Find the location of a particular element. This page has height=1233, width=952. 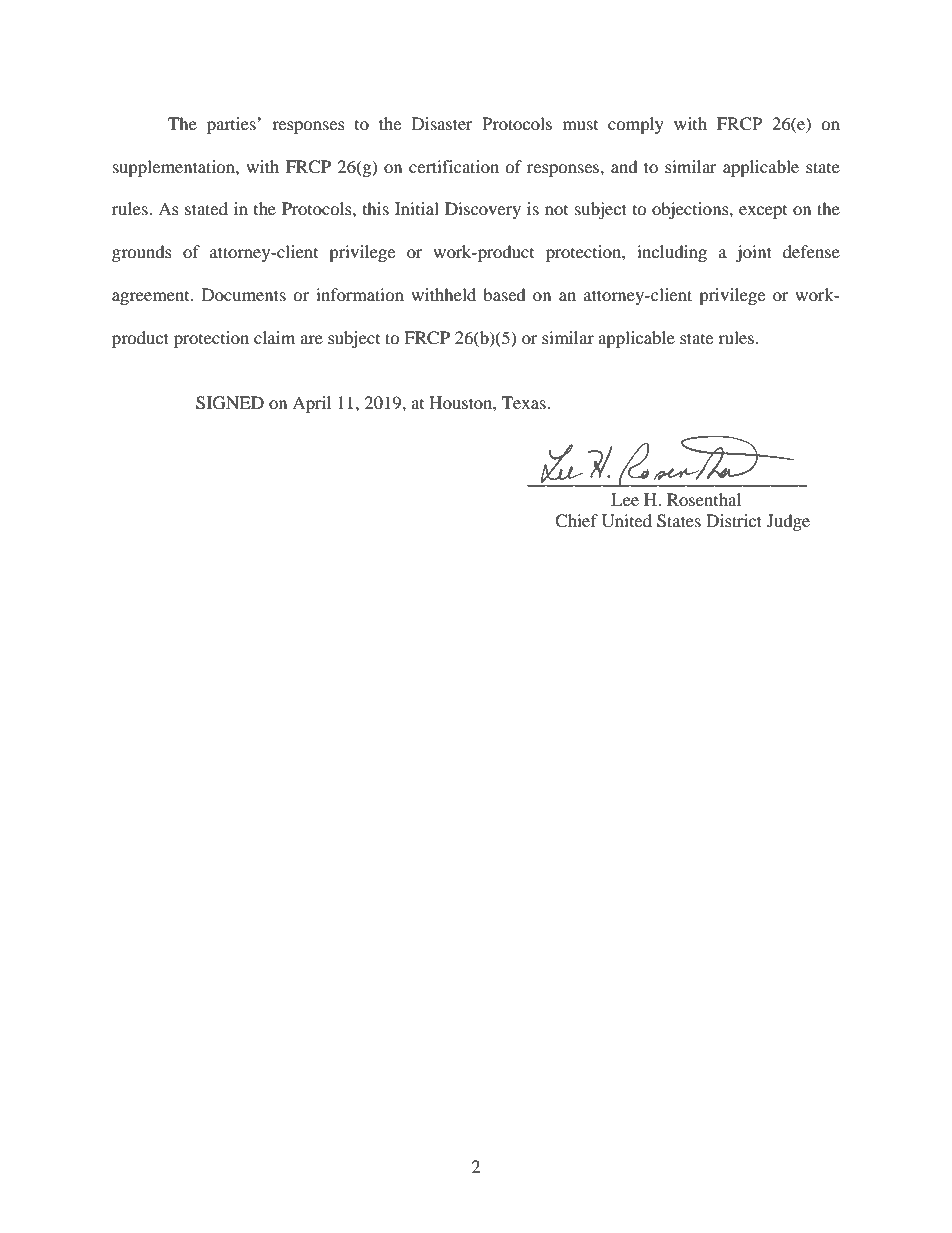

Chief is located at coordinates (576, 521).
